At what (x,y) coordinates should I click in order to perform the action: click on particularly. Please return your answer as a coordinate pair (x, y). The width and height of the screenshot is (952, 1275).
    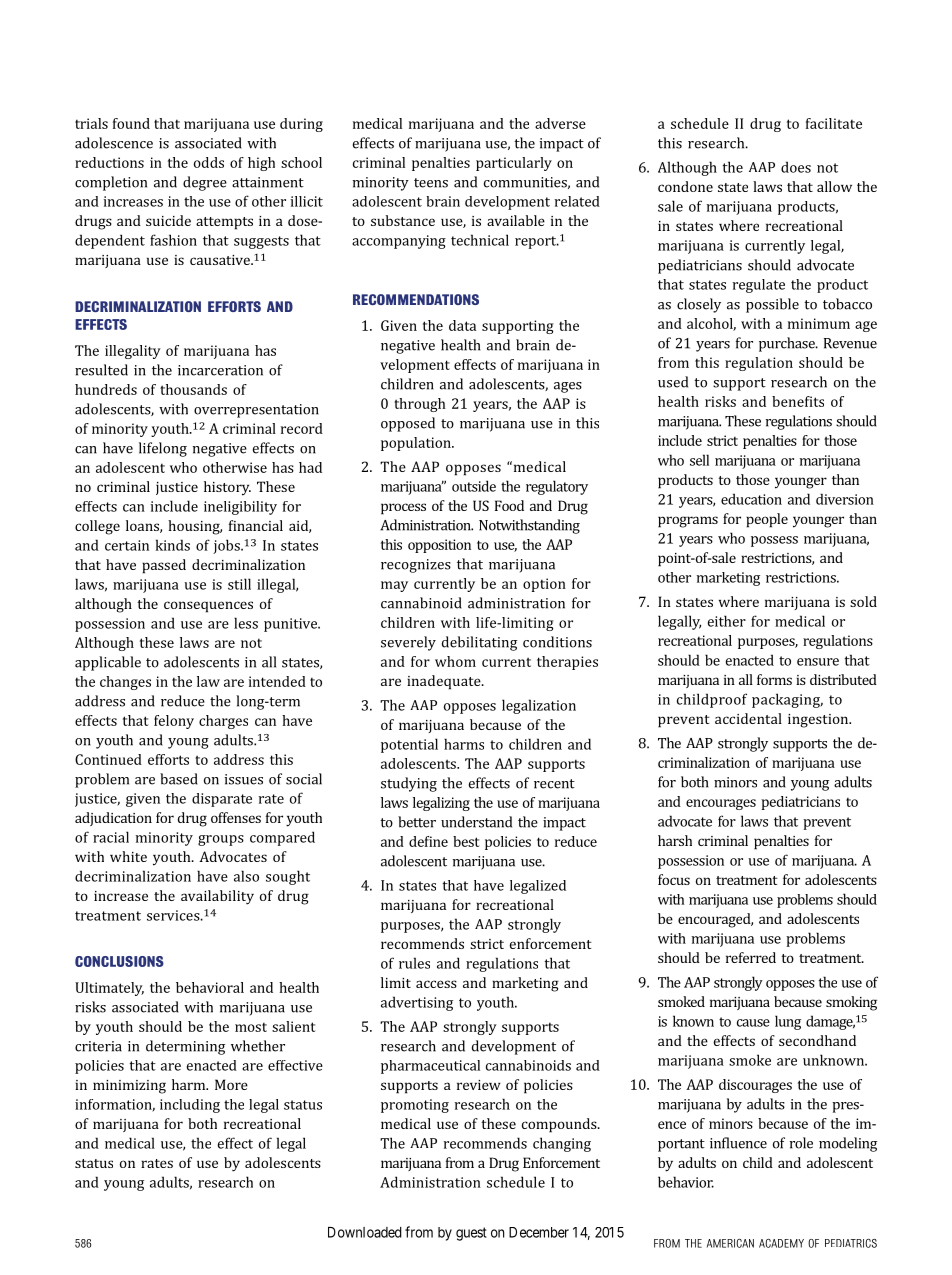
    Looking at the image, I should click on (514, 164).
